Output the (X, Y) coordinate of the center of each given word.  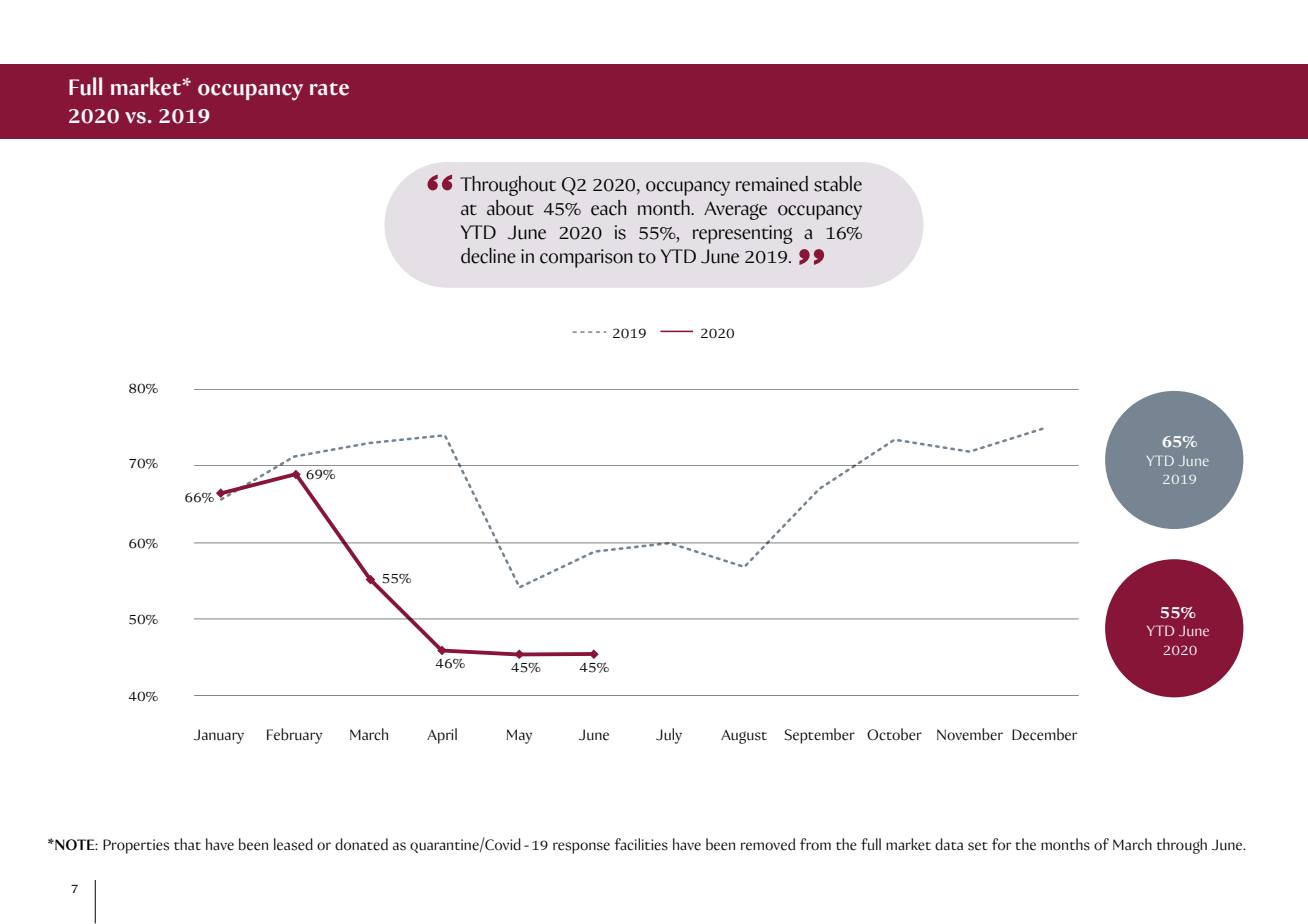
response (581, 848)
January (219, 736)
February (294, 736)
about (510, 208)
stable (838, 184)
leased (293, 844)
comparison (586, 258)
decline (488, 256)
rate (329, 89)
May (519, 736)
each (608, 208)
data (949, 844)
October (894, 734)
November (970, 734)
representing (743, 234)
